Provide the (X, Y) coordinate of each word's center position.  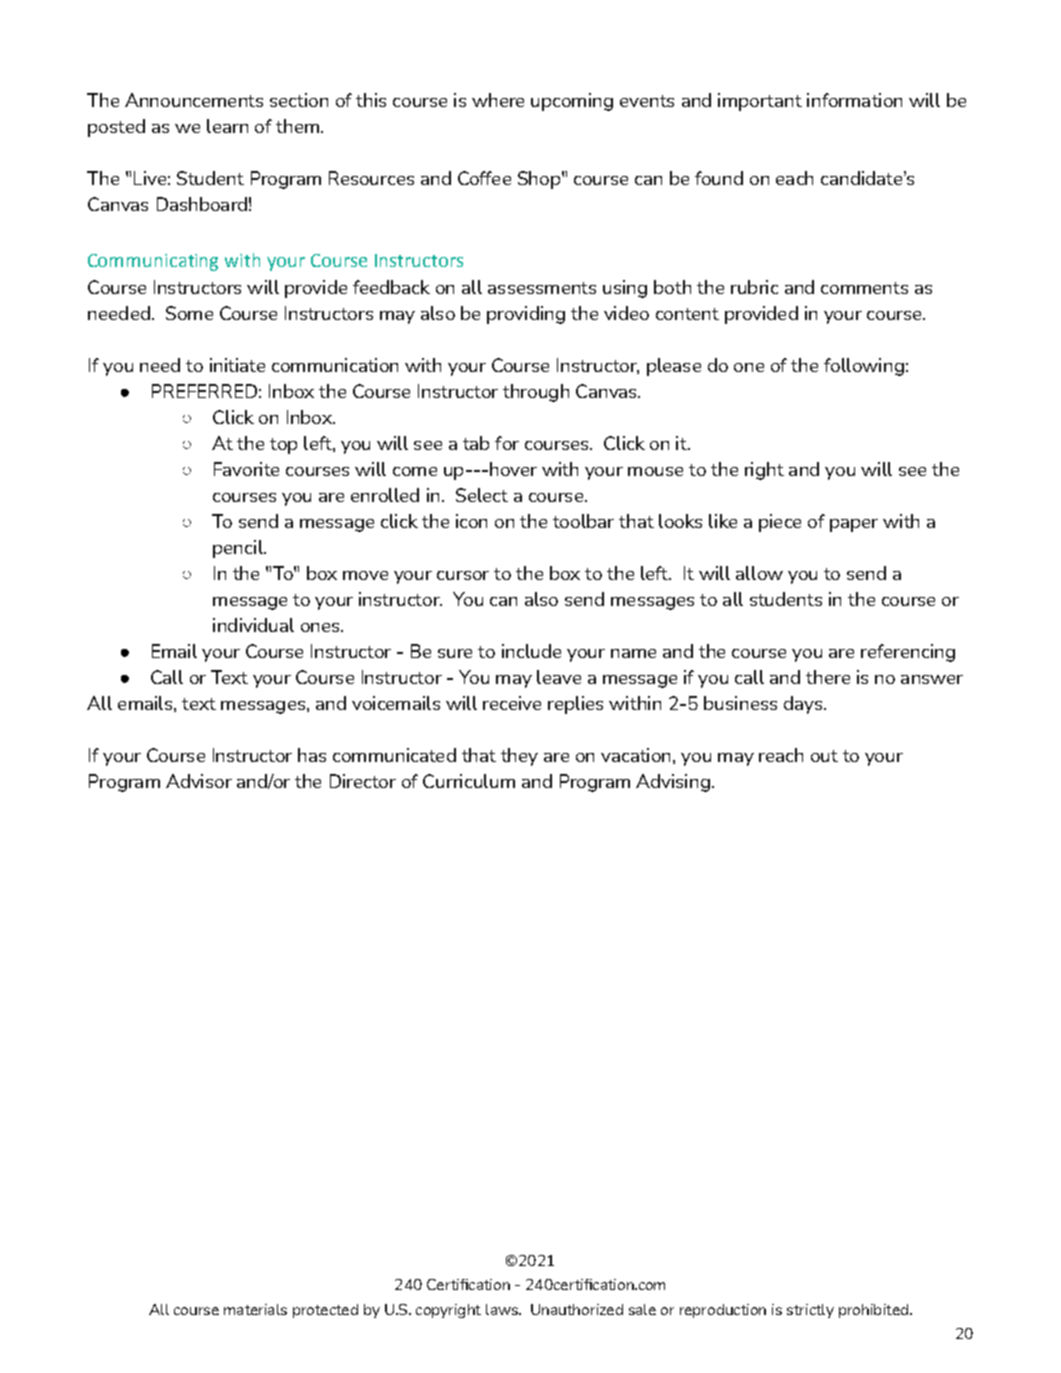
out (824, 756)
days (803, 705)
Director (363, 781)
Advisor (199, 781)
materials (255, 1309)
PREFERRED (204, 391)
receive (512, 703)
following (864, 367)
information (854, 100)
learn (227, 126)
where (498, 100)
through (536, 393)
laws (503, 1309)
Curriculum (469, 781)
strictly (810, 1311)
